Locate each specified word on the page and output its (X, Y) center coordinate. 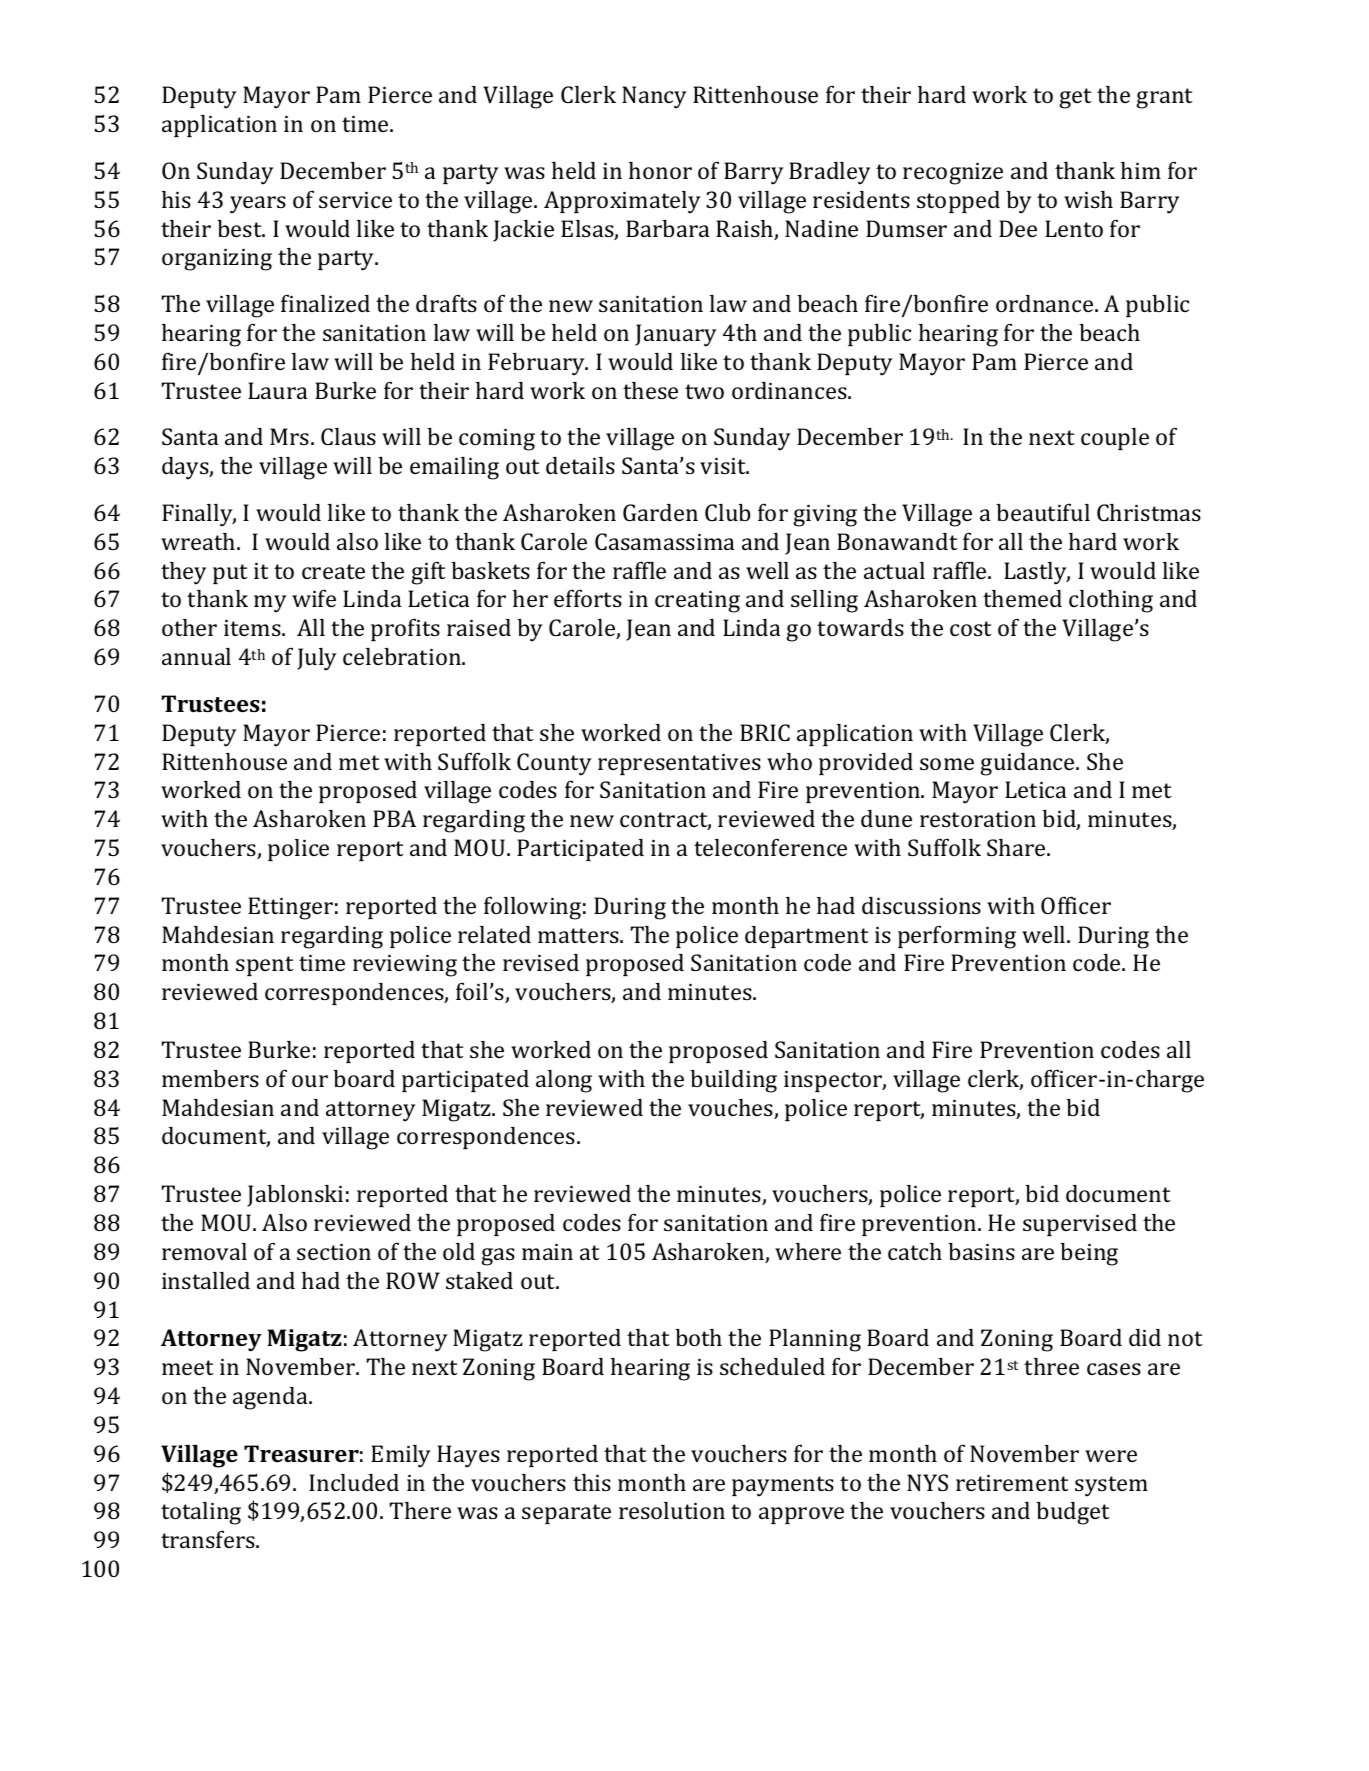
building (733, 1081)
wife (314, 598)
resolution (672, 1510)
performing (957, 937)
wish (1088, 199)
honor (660, 170)
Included (354, 1482)
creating (697, 602)
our (310, 1081)
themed (1022, 598)
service (355, 200)
